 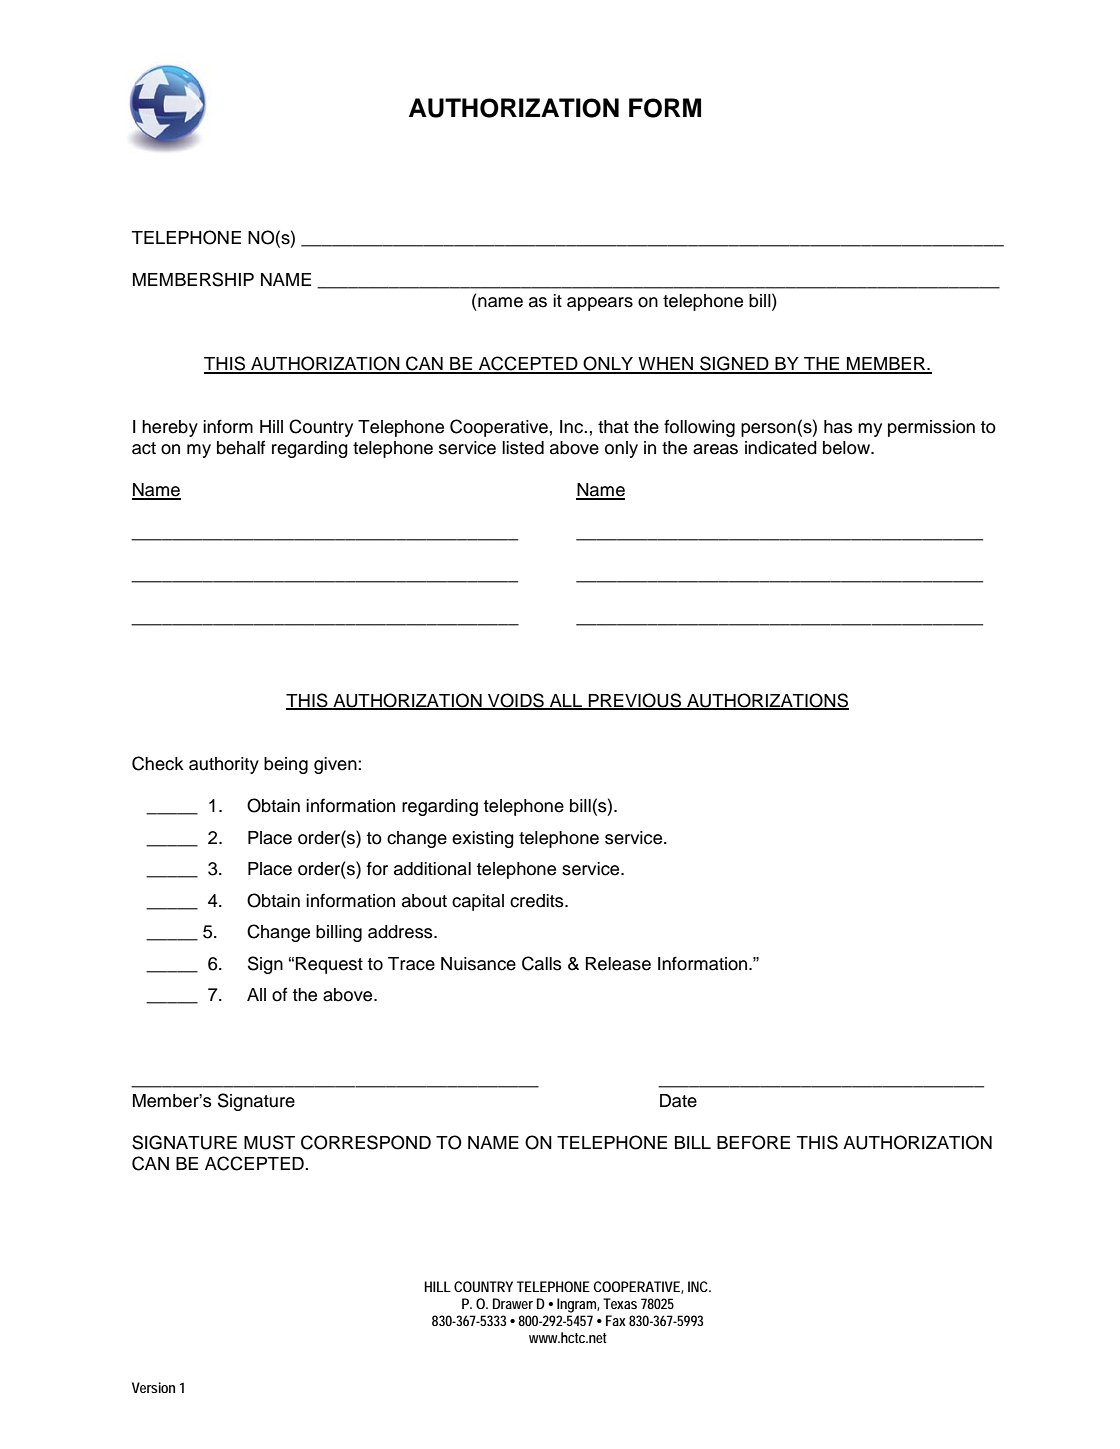 What do you see at coordinates (170, 428) in the document?
I see `hereby` at bounding box center [170, 428].
